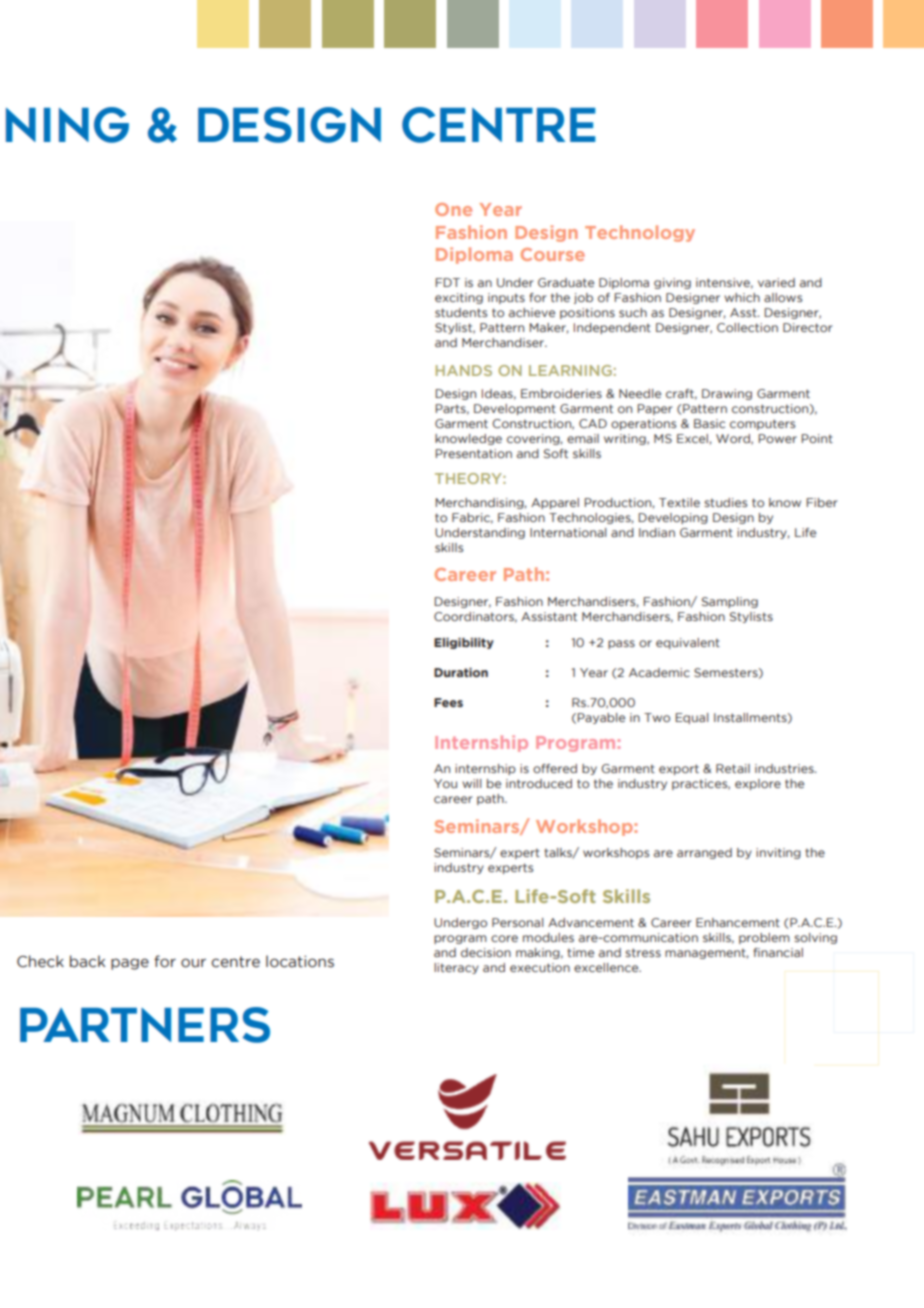 The height and width of the screenshot is (1308, 924). Describe the element at coordinates (778, 952) in the screenshot. I see `financial` at that location.
